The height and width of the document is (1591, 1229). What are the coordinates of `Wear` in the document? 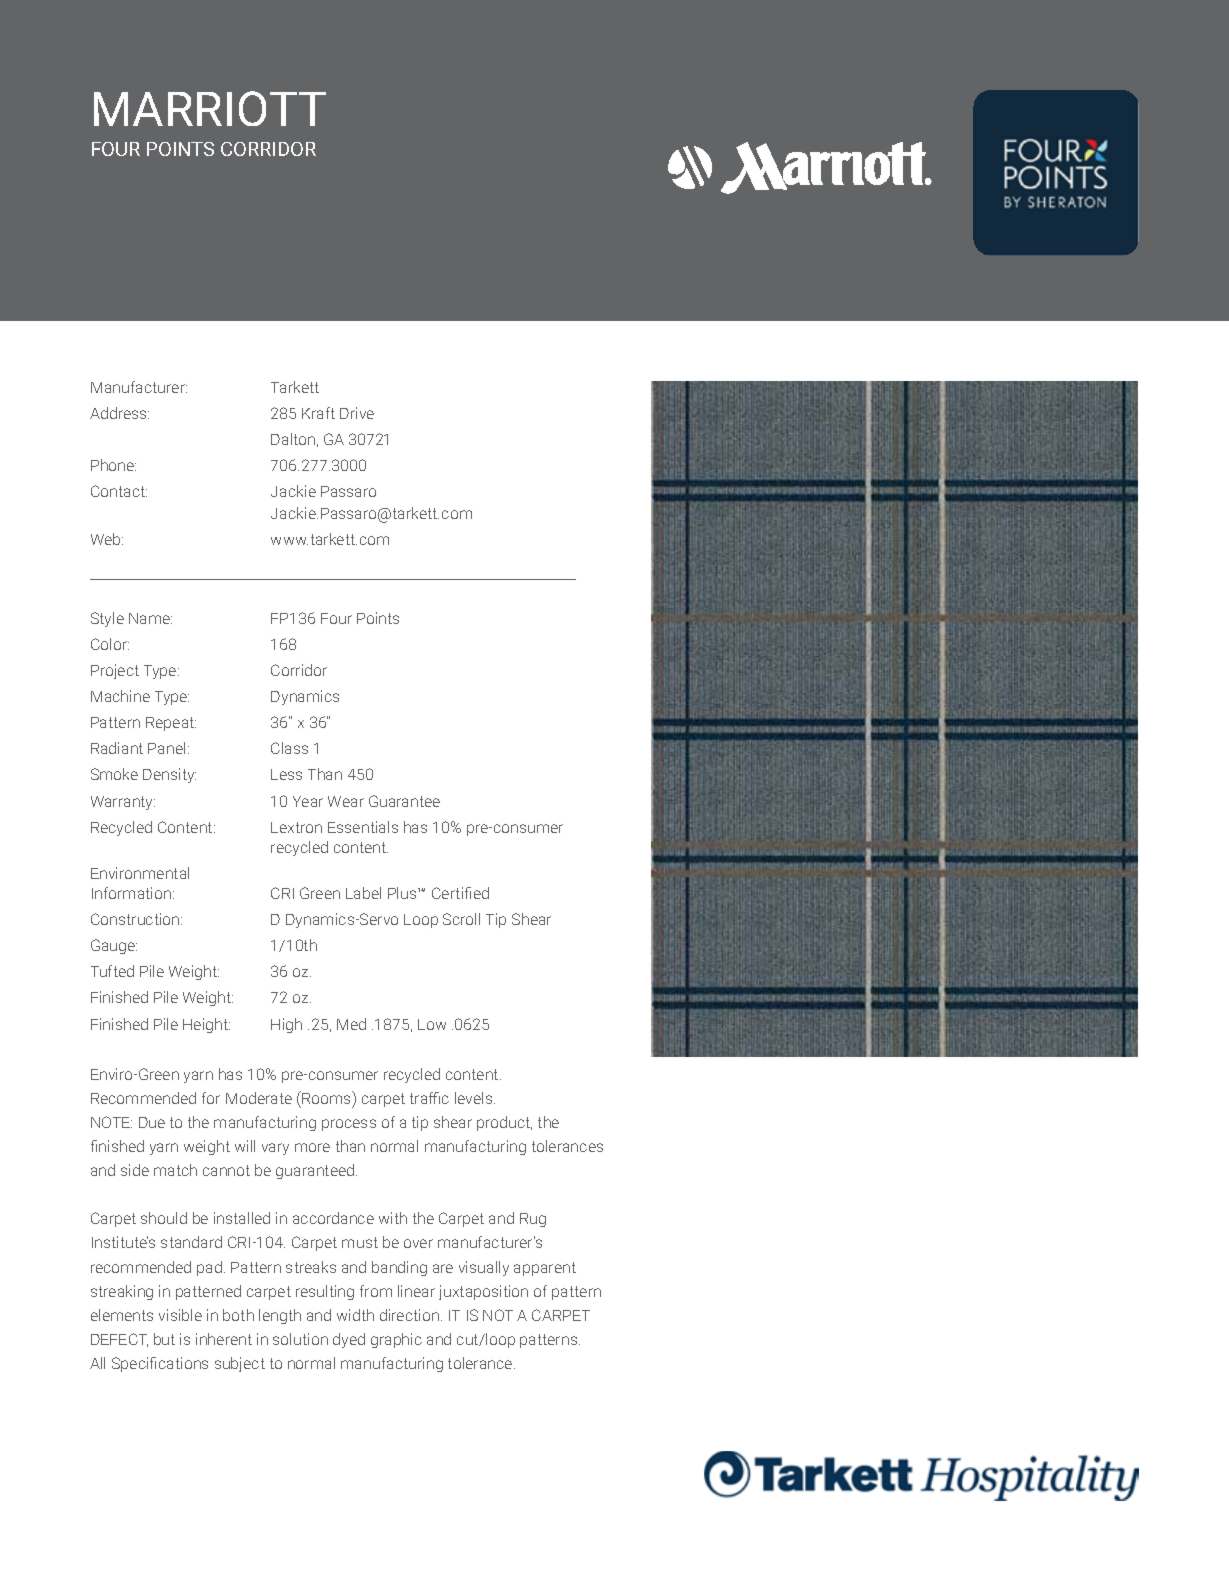 It's located at (346, 801).
